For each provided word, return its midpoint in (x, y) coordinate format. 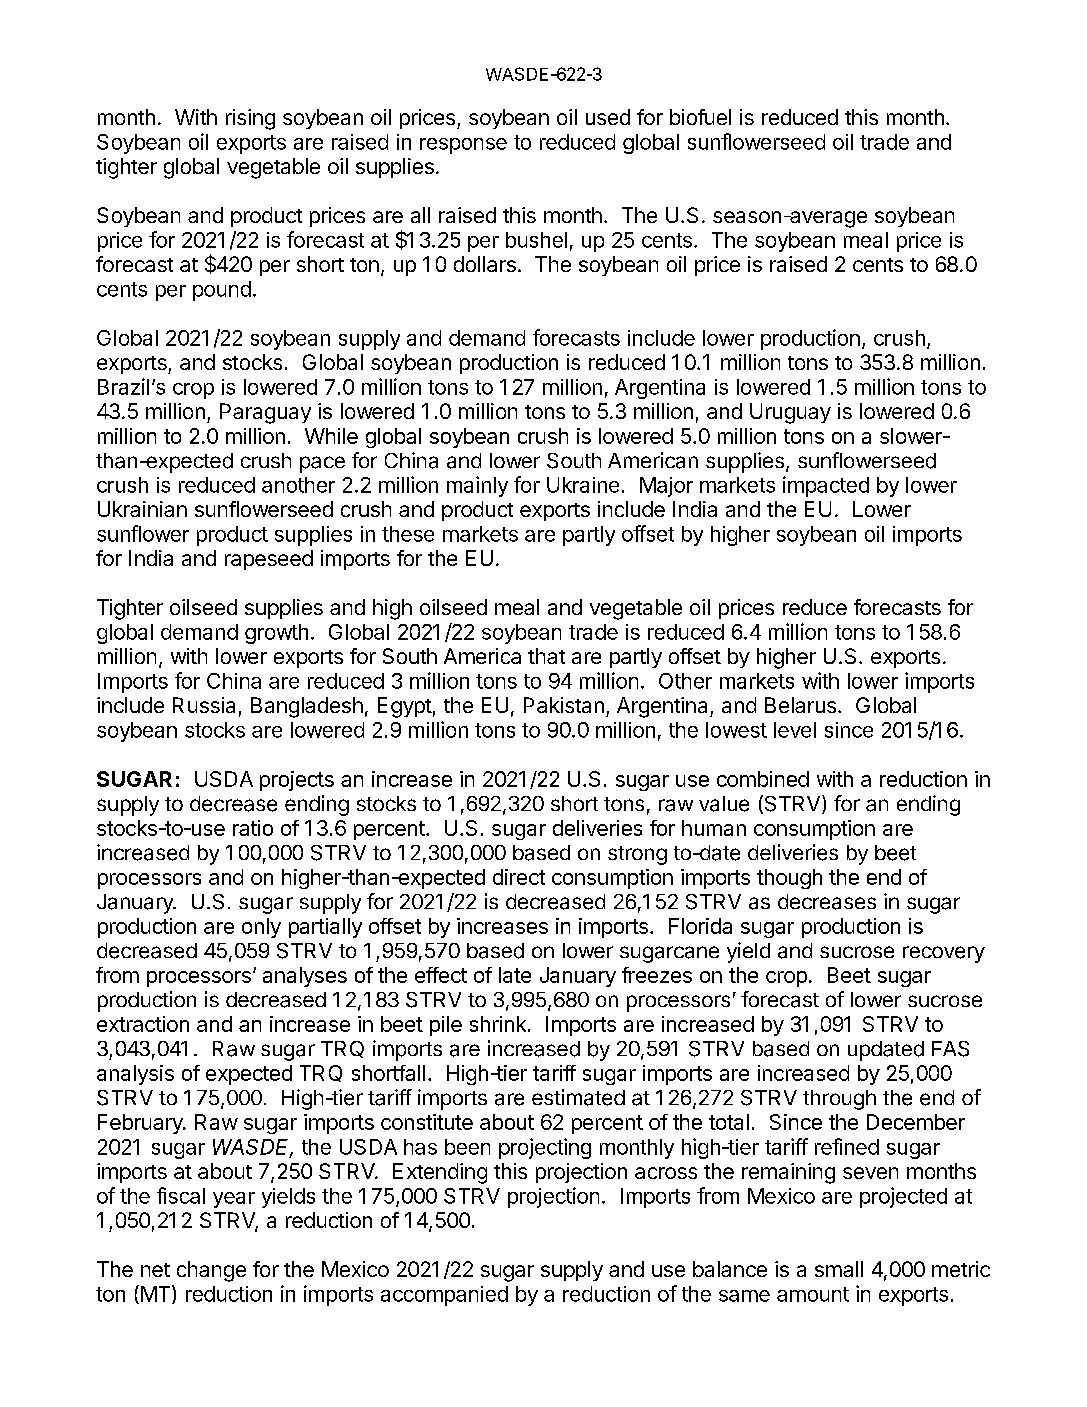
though (789, 879)
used (608, 117)
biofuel (700, 117)
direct (519, 877)
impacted (826, 486)
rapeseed (269, 560)
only (261, 928)
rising (250, 119)
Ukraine (583, 485)
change (211, 1271)
